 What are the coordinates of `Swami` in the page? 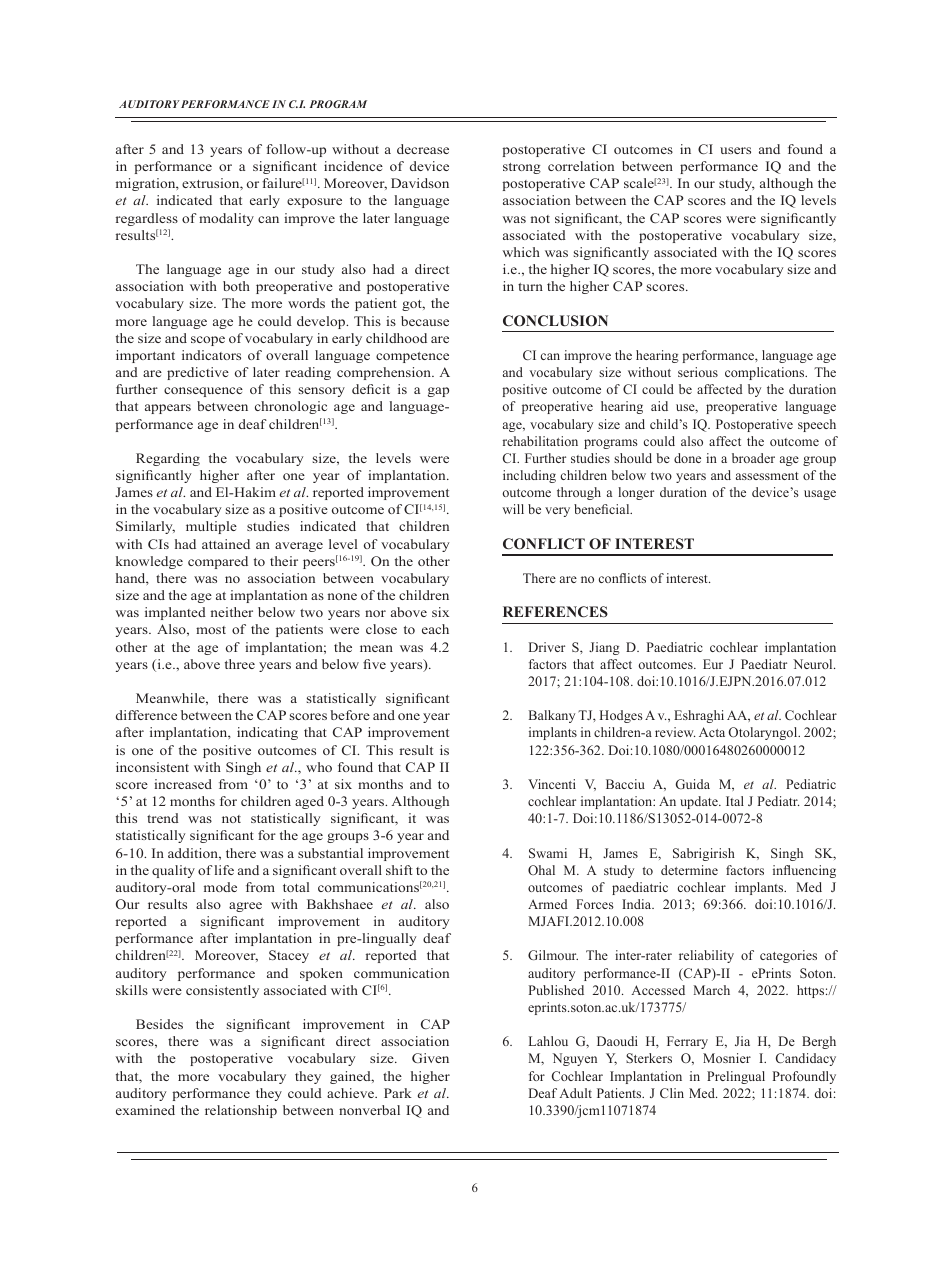 It's located at (548, 853).
